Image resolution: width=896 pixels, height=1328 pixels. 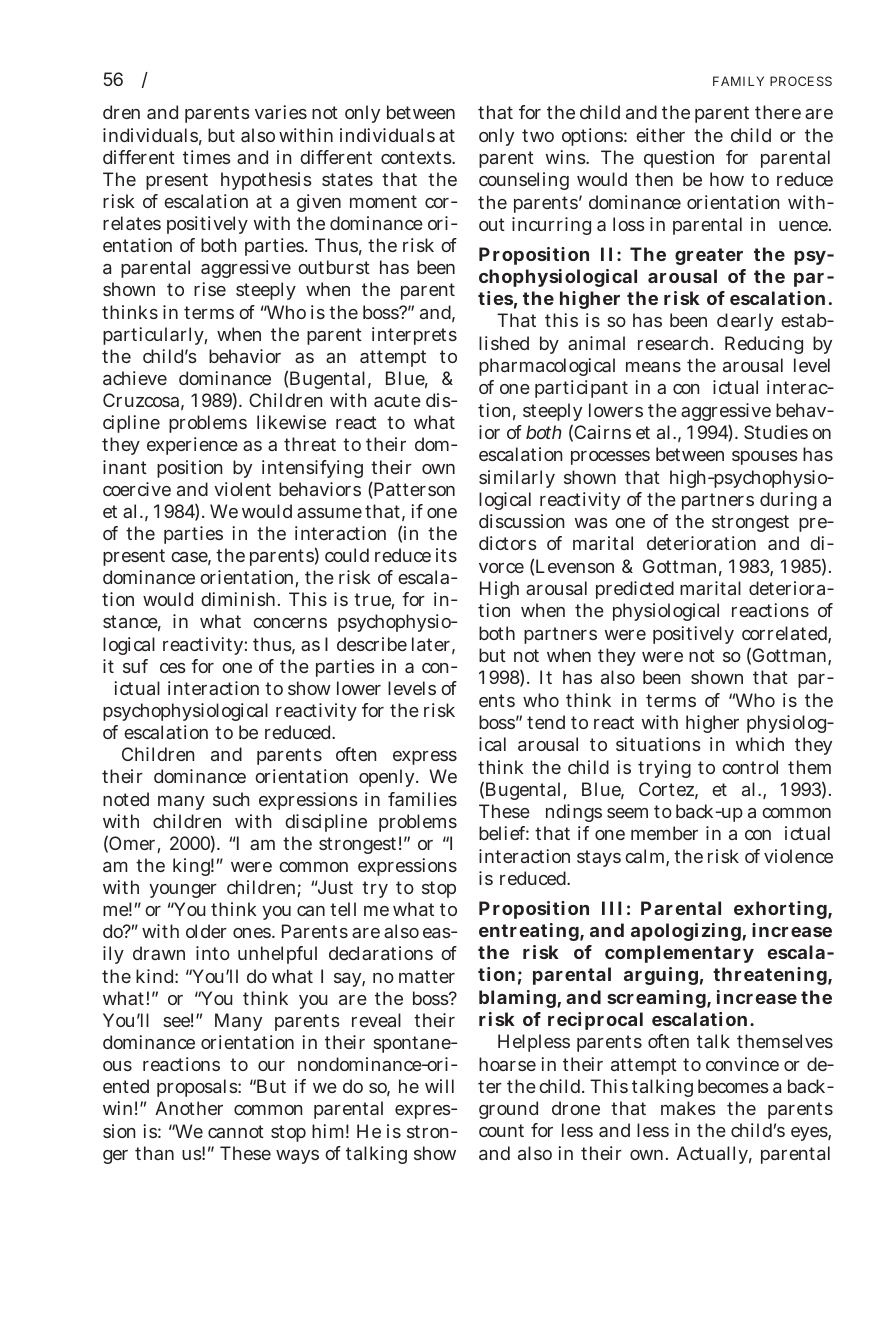 I want to click on FAMILY, so click(x=738, y=81).
